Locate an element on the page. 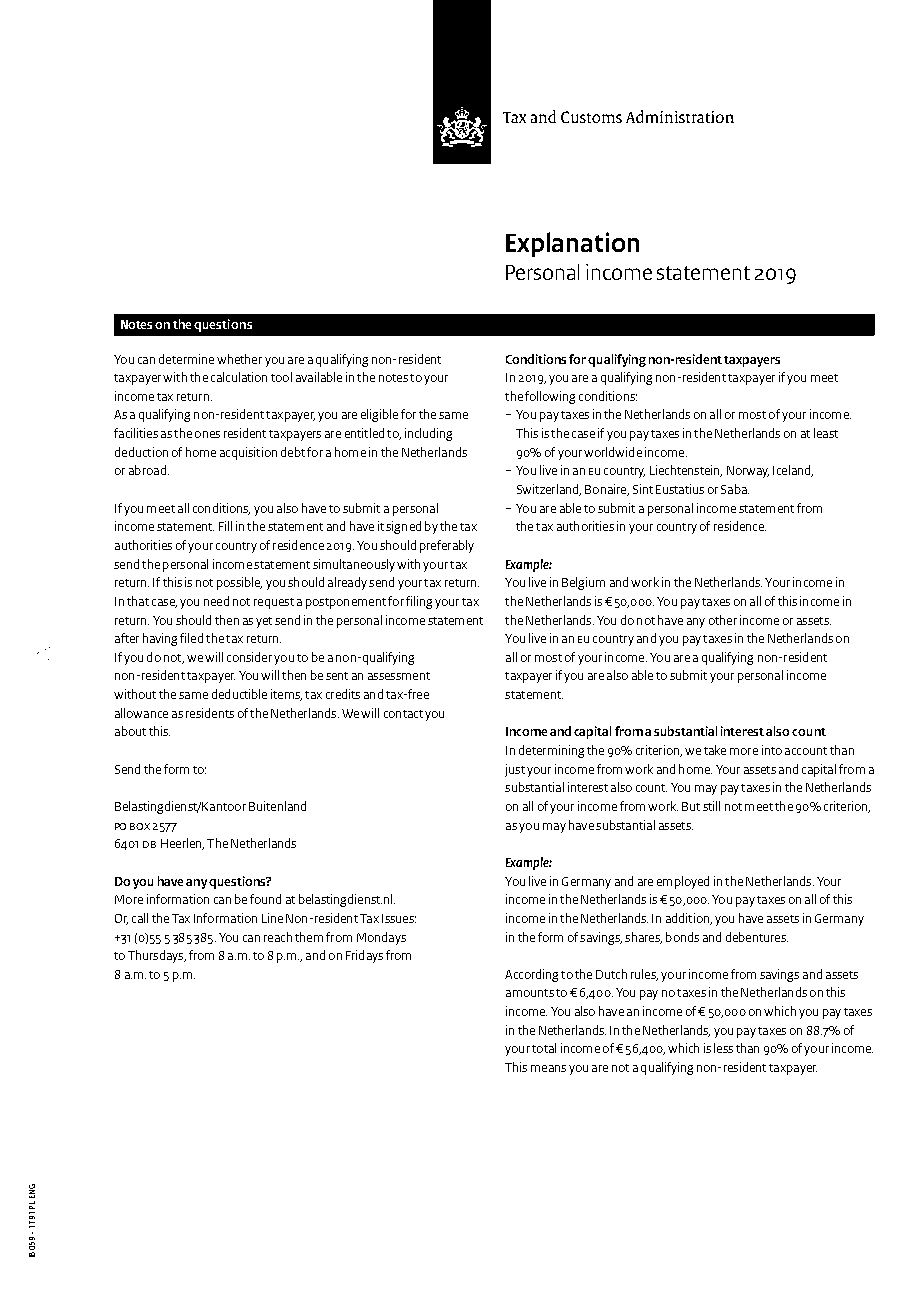 This document has height=1308, width=924. Thursdays is located at coordinates (157, 956).
